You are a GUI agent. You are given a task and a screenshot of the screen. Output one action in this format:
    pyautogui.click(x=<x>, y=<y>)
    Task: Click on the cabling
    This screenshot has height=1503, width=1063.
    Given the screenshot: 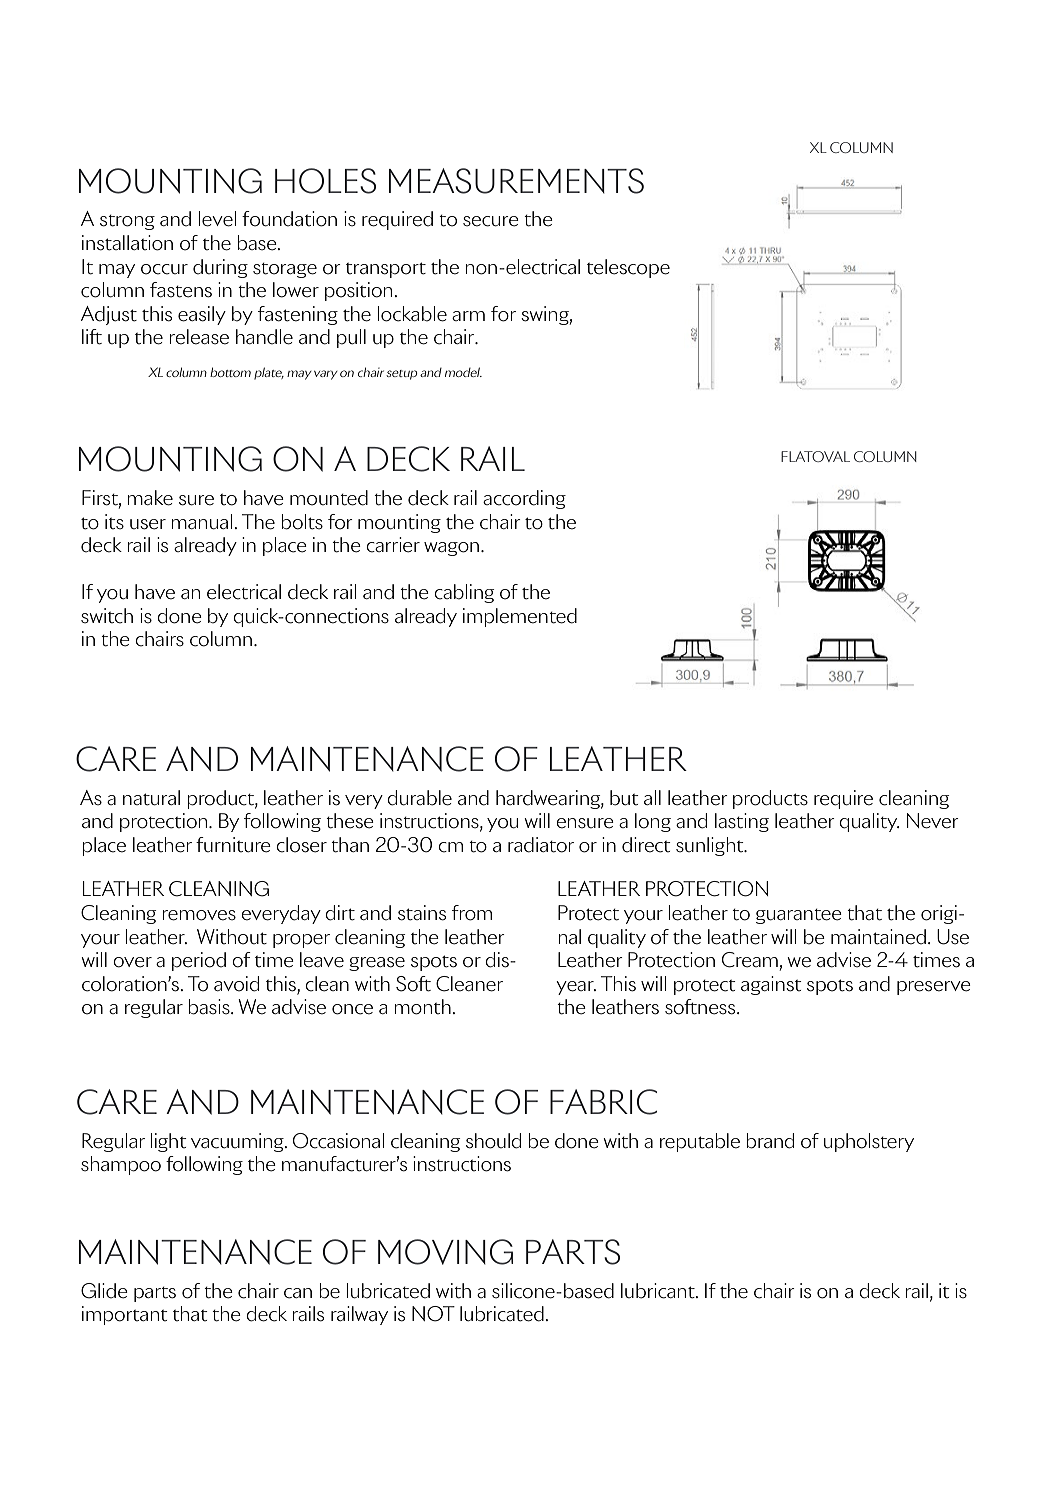 What is the action you would take?
    pyautogui.click(x=464, y=593)
